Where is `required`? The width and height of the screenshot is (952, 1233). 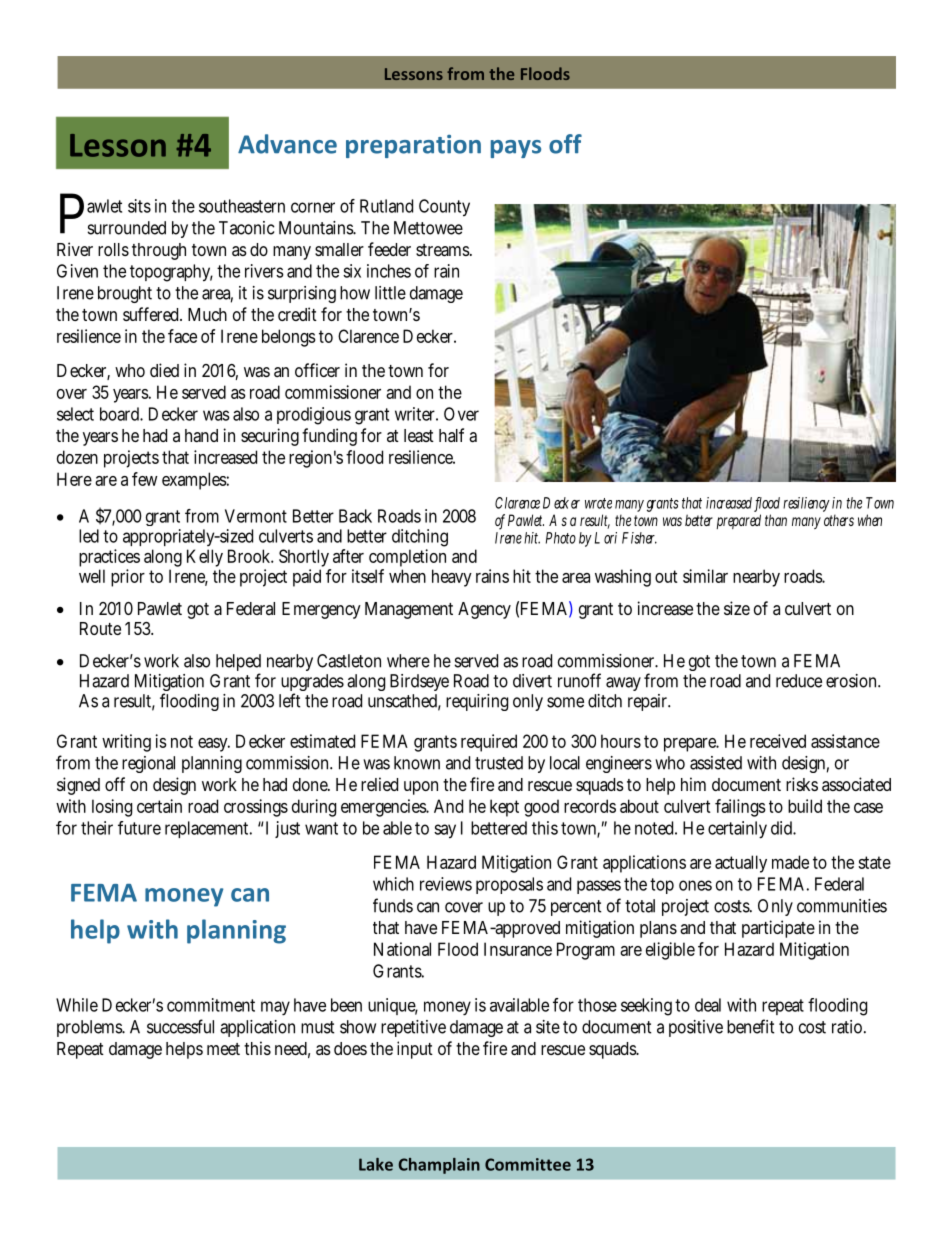
required is located at coordinates (489, 743).
